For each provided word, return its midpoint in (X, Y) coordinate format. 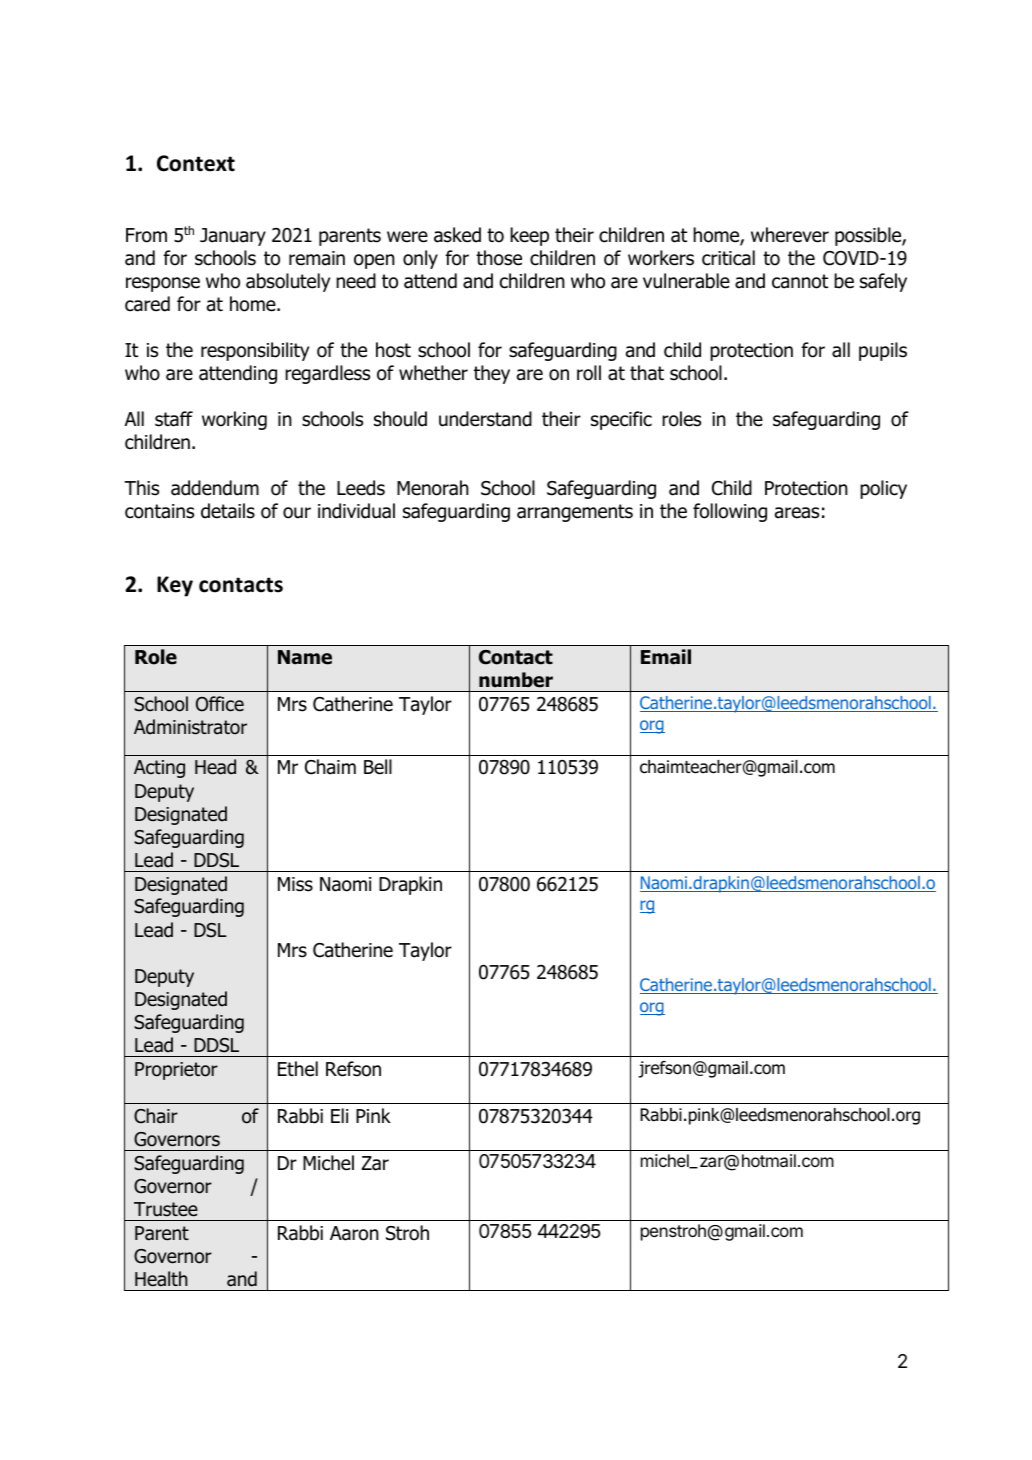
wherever (790, 235)
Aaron (354, 1233)
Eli (339, 1115)
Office (220, 704)
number (516, 680)
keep (529, 236)
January (233, 237)
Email (666, 657)
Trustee (166, 1209)
